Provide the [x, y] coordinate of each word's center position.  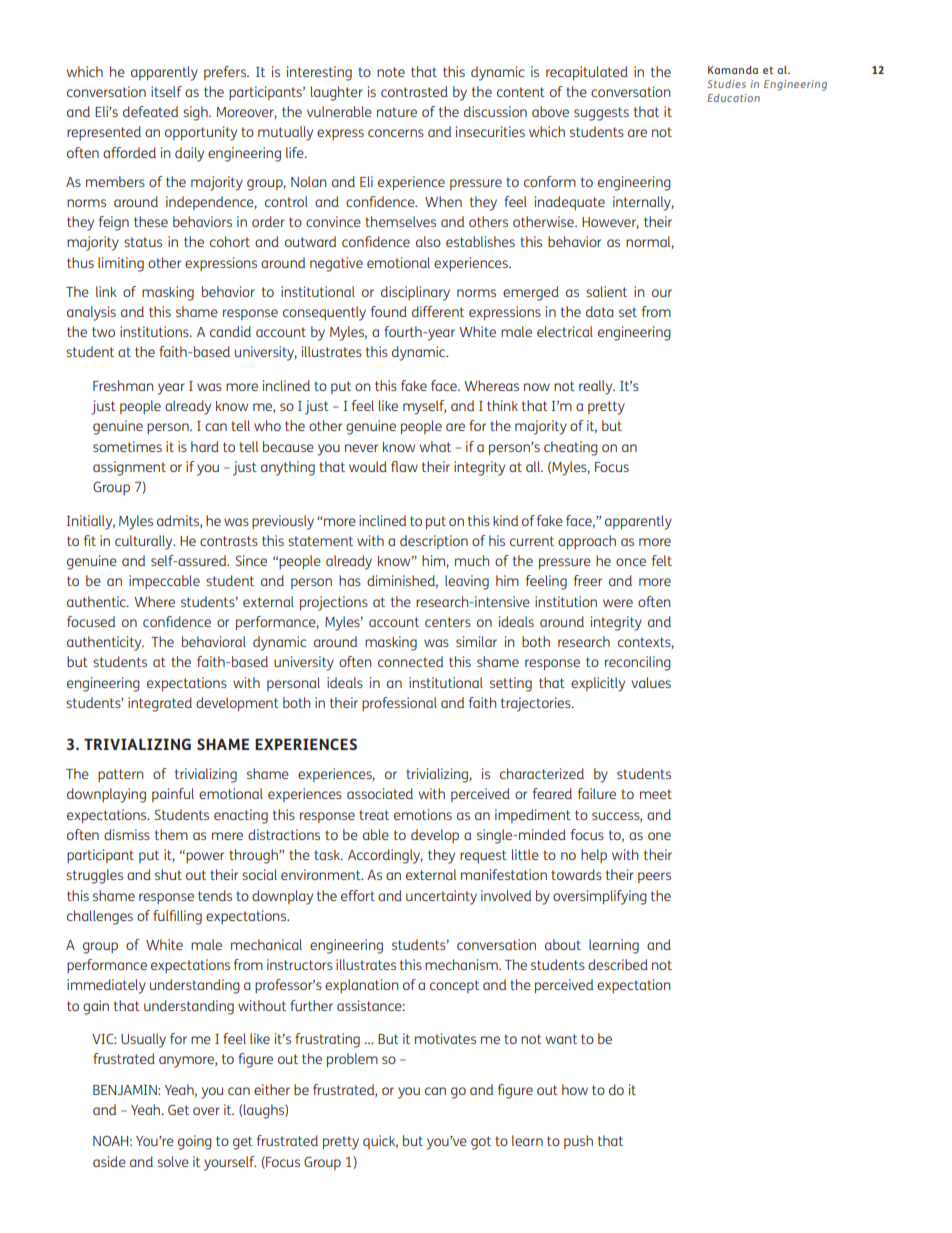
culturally [145, 542]
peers [654, 877]
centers [448, 622]
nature [397, 112]
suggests [601, 114]
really [597, 387]
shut [168, 874]
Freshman [123, 385]
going [195, 1142]
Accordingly [385, 856]
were [618, 603]
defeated [150, 111]
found [389, 311]
